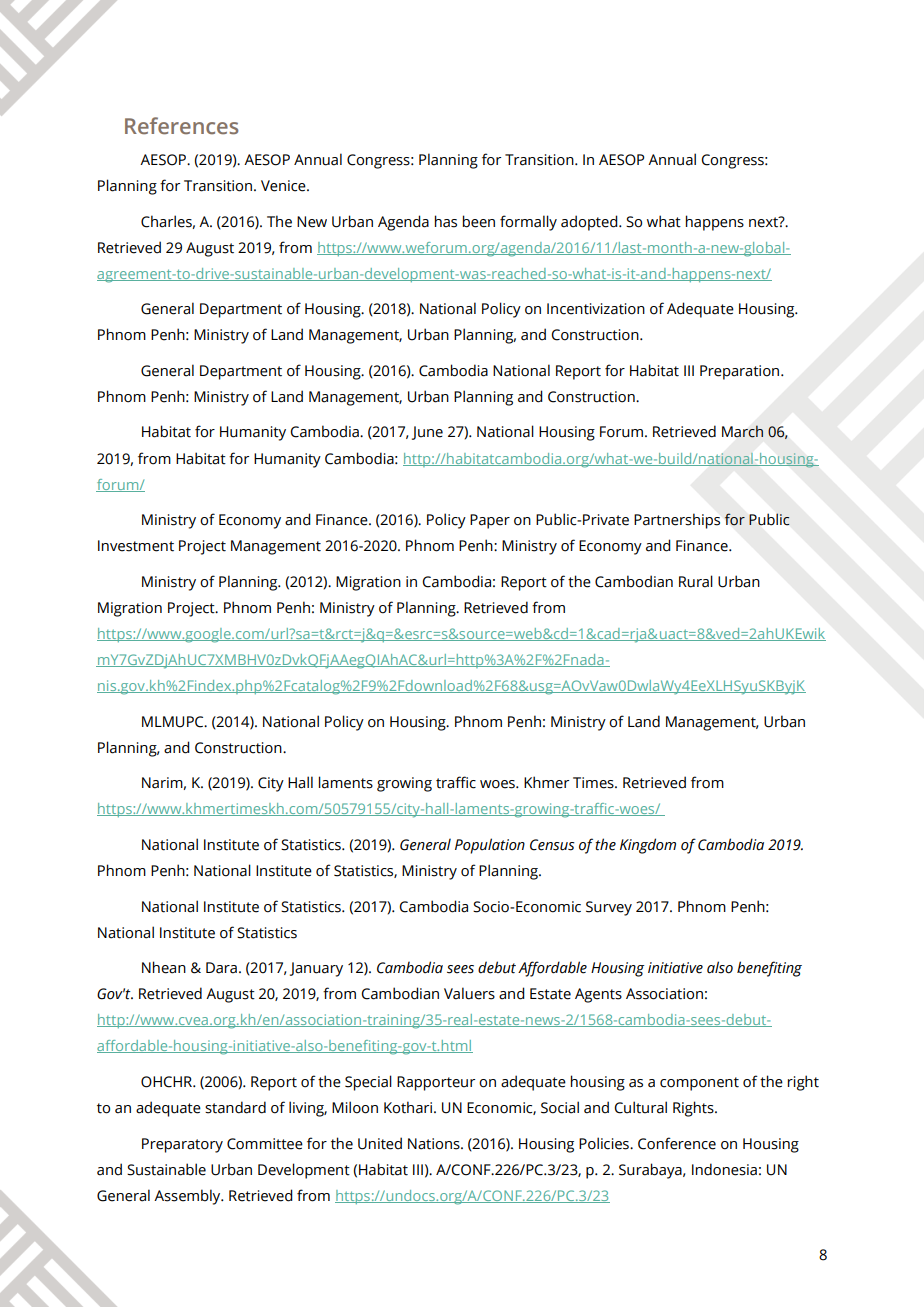 This page has width=924, height=1308. What do you see at coordinates (435, 1144) in the page?
I see `Nations` at bounding box center [435, 1144].
